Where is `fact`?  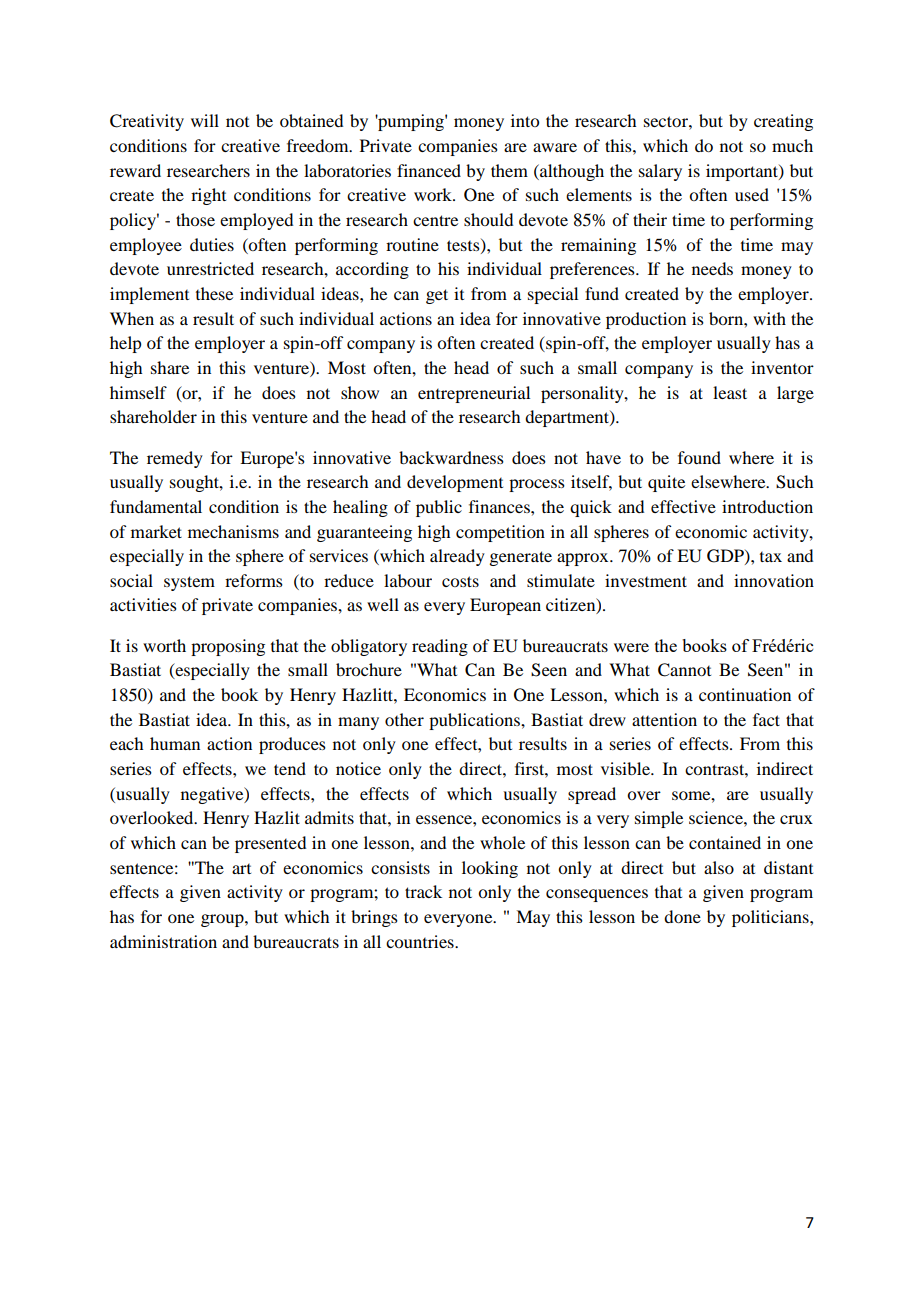 fact is located at coordinates (766, 719).
